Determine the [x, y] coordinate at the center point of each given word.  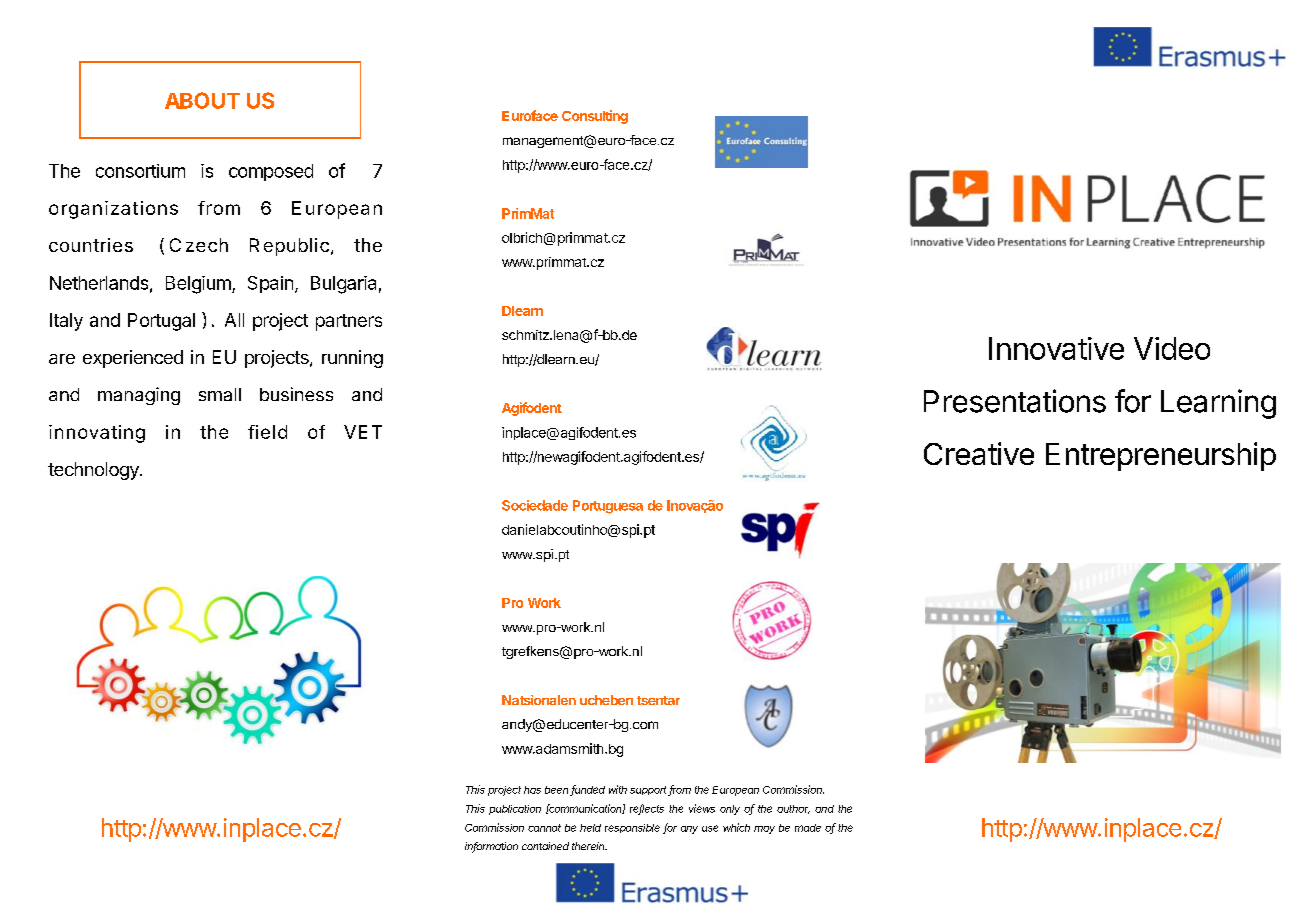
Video [1172, 348]
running [352, 359]
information [491, 847]
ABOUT [202, 100]
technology [95, 471]
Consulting [595, 117]
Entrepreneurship [1161, 456]
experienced [133, 359]
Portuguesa [608, 507]
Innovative [1056, 348]
